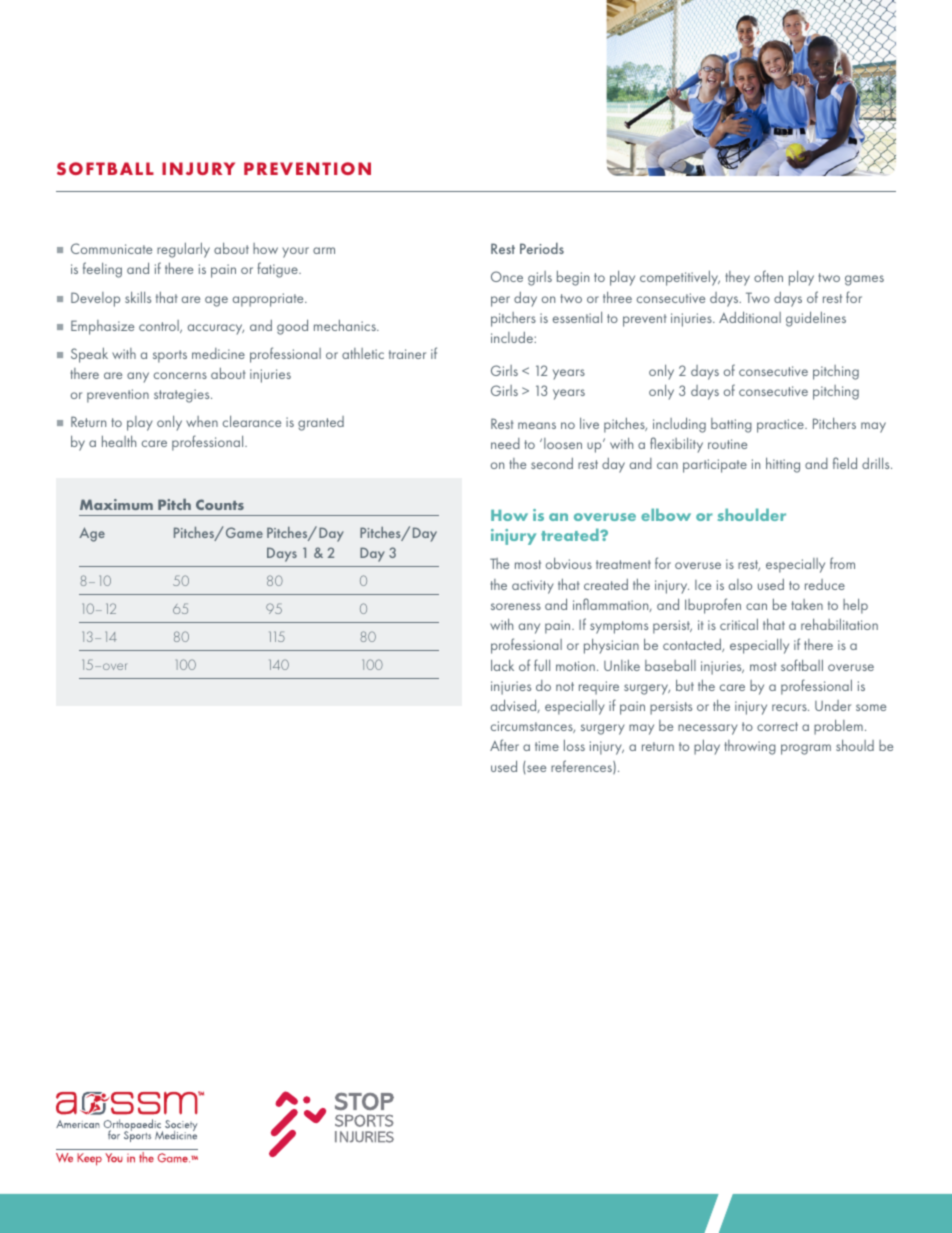 This page has height=1233, width=952. I want to click on lack, so click(502, 665).
